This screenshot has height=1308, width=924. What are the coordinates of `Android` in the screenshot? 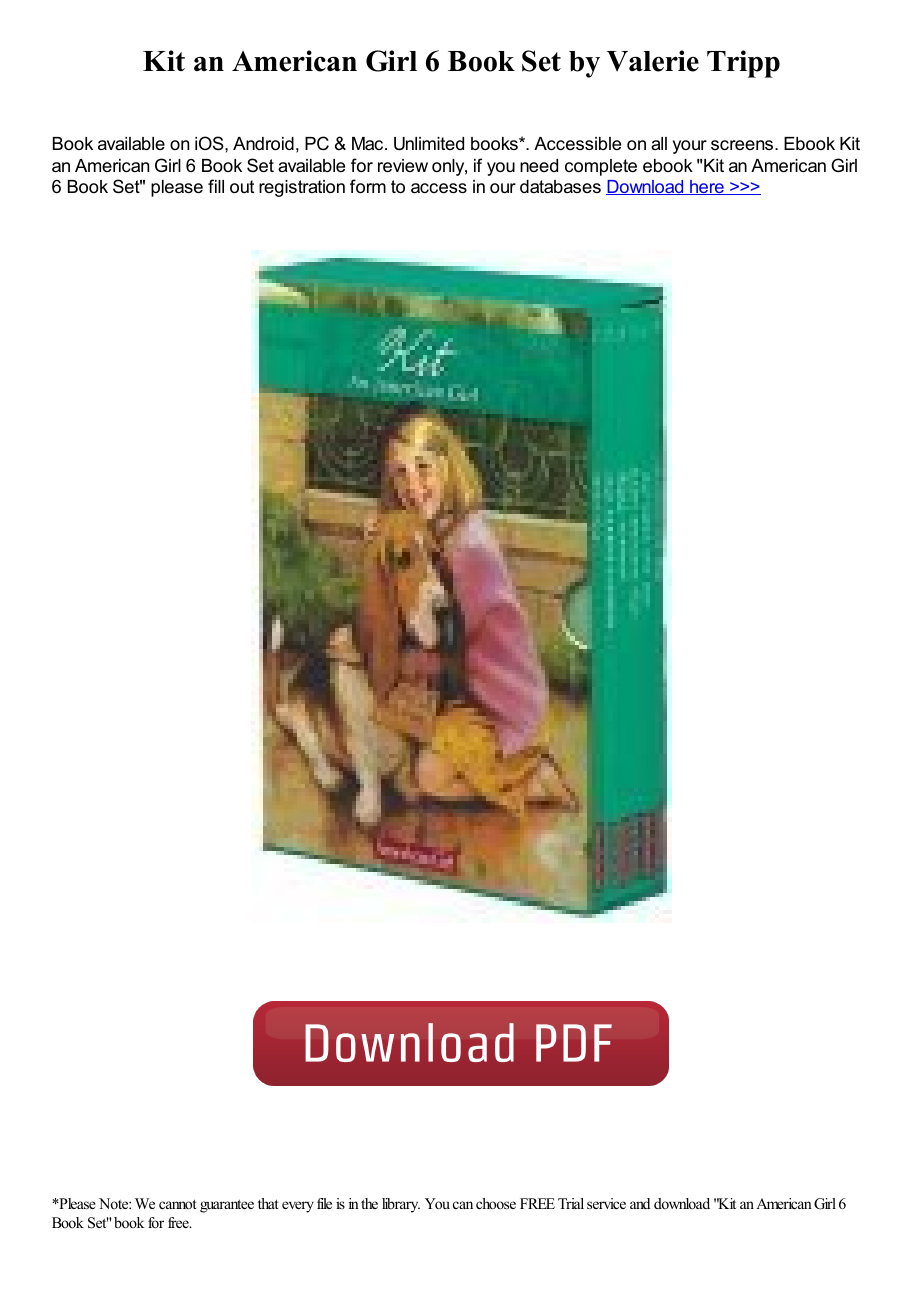 It's located at (263, 144).
